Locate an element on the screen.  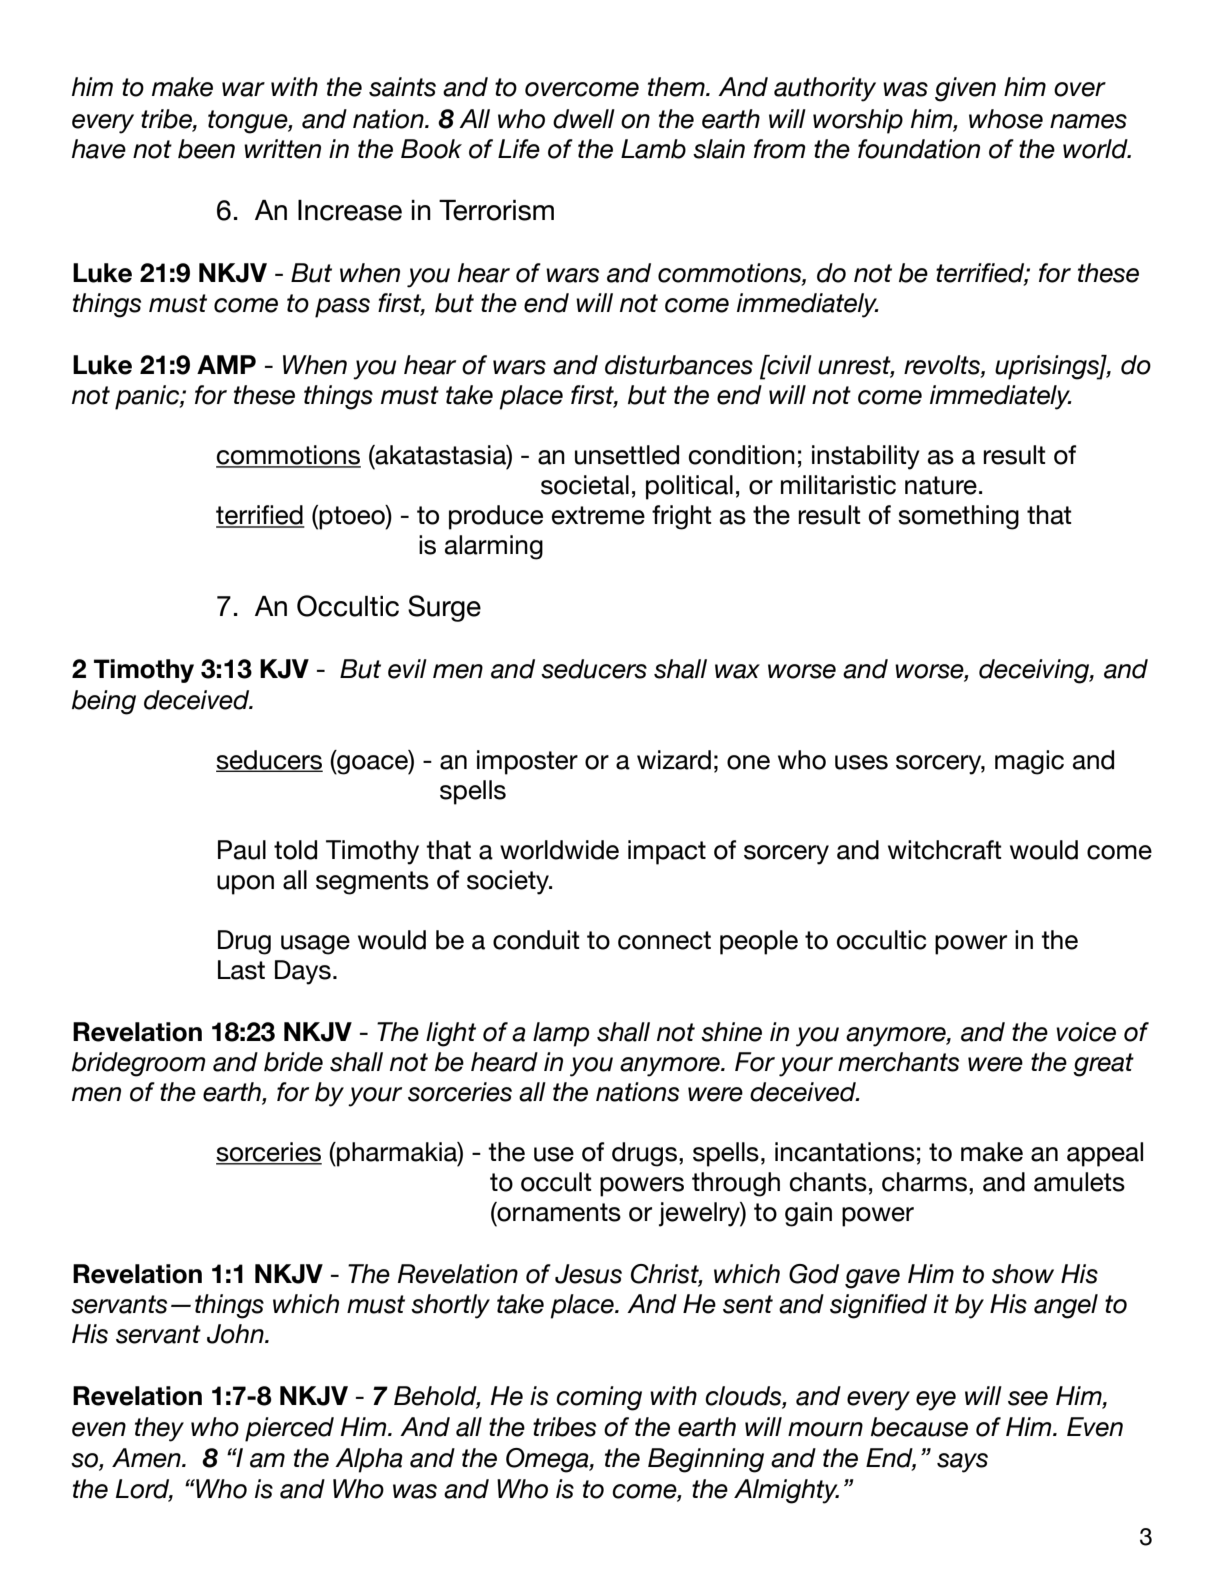
dwell is located at coordinates (584, 119).
